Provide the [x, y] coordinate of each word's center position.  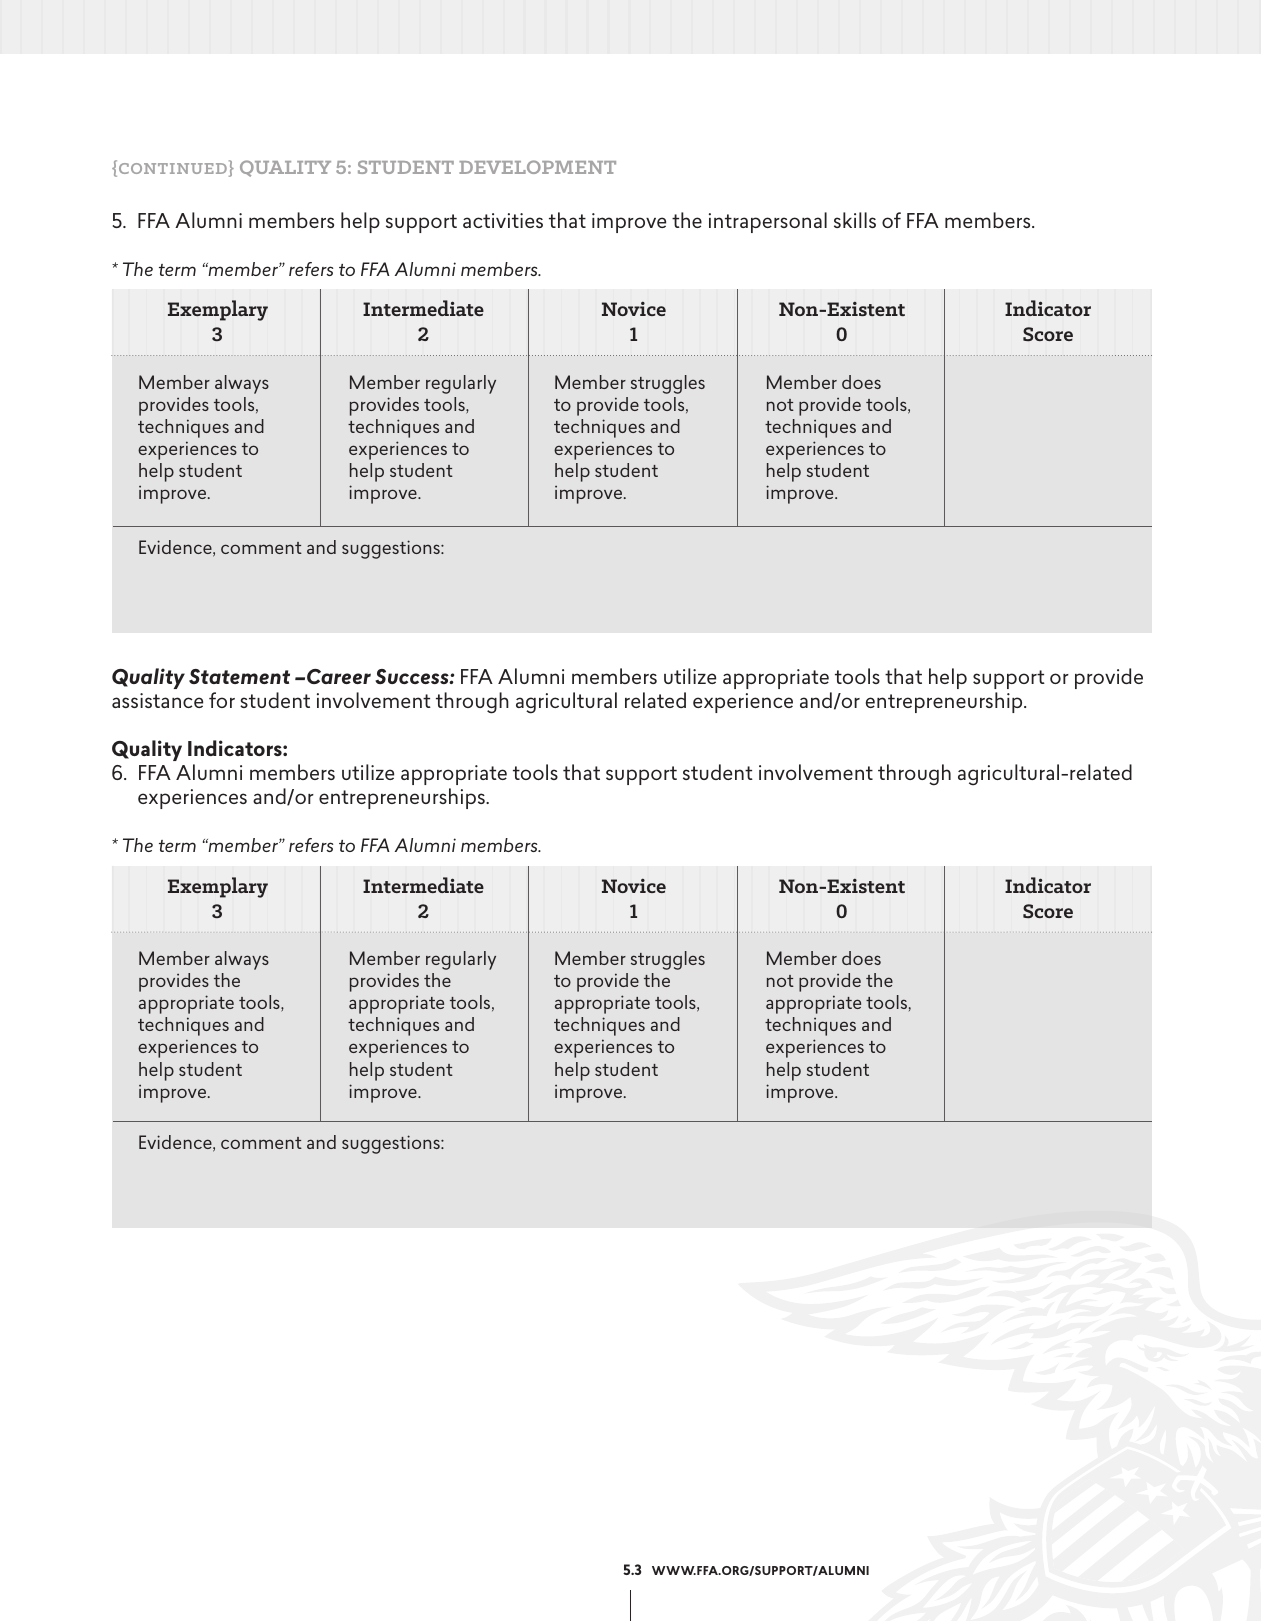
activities [503, 220]
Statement [239, 676]
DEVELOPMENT [537, 167]
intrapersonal [768, 222]
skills [855, 220]
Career [337, 676]
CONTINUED [171, 170]
